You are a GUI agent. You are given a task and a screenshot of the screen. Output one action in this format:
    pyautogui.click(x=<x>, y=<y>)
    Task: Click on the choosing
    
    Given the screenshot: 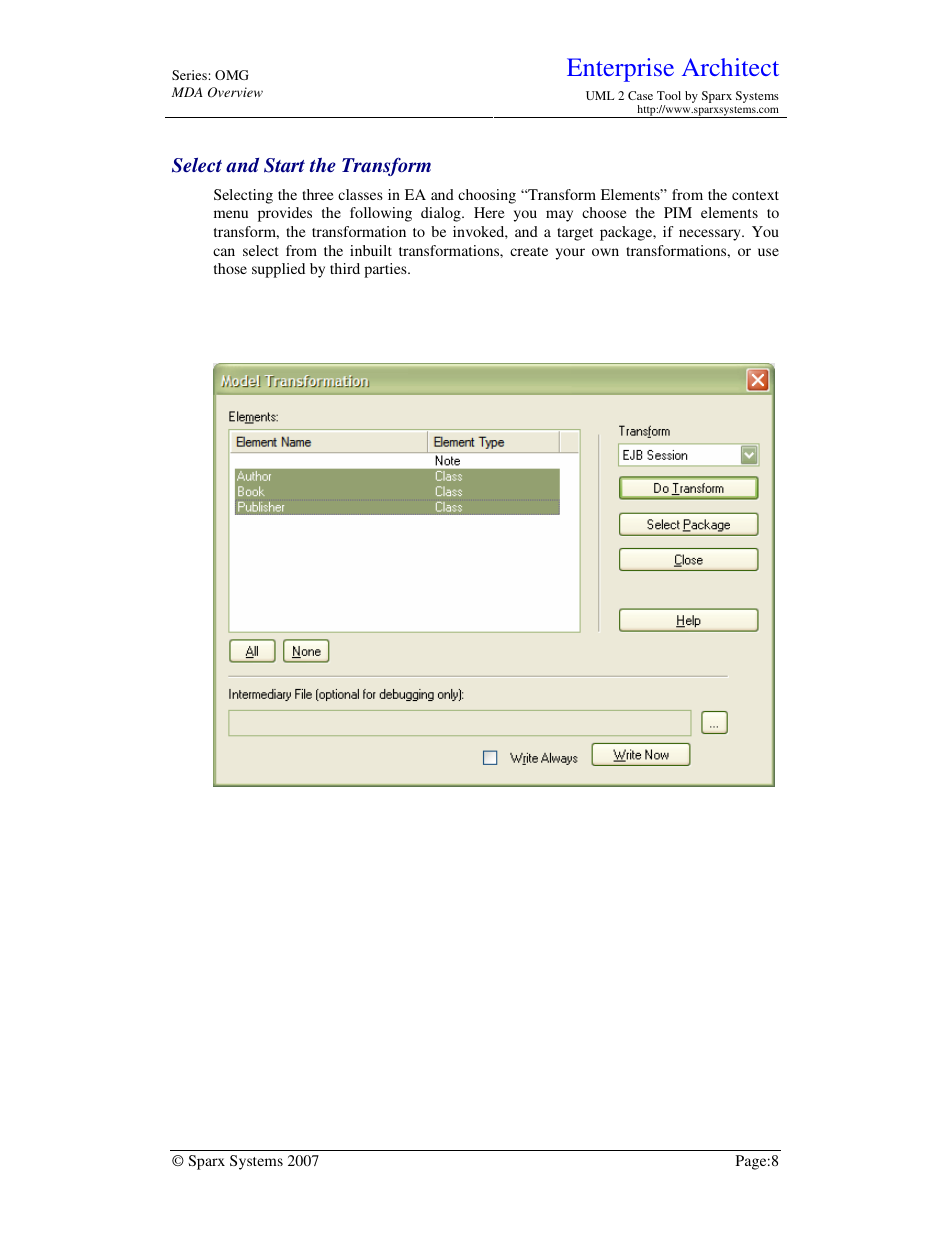 What is the action you would take?
    pyautogui.click(x=487, y=196)
